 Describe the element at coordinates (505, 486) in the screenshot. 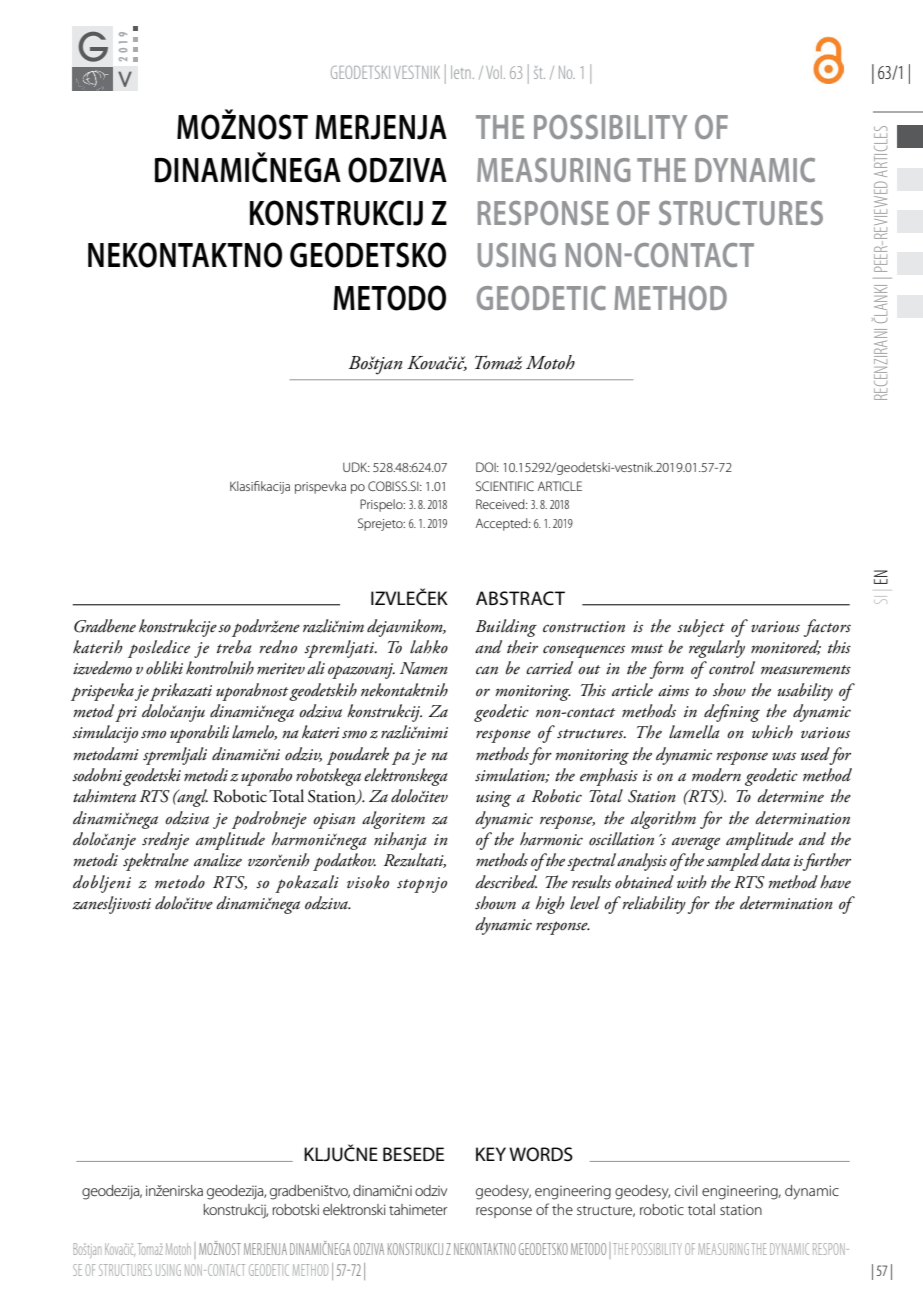

I see `SCIENTIFIC` at that location.
